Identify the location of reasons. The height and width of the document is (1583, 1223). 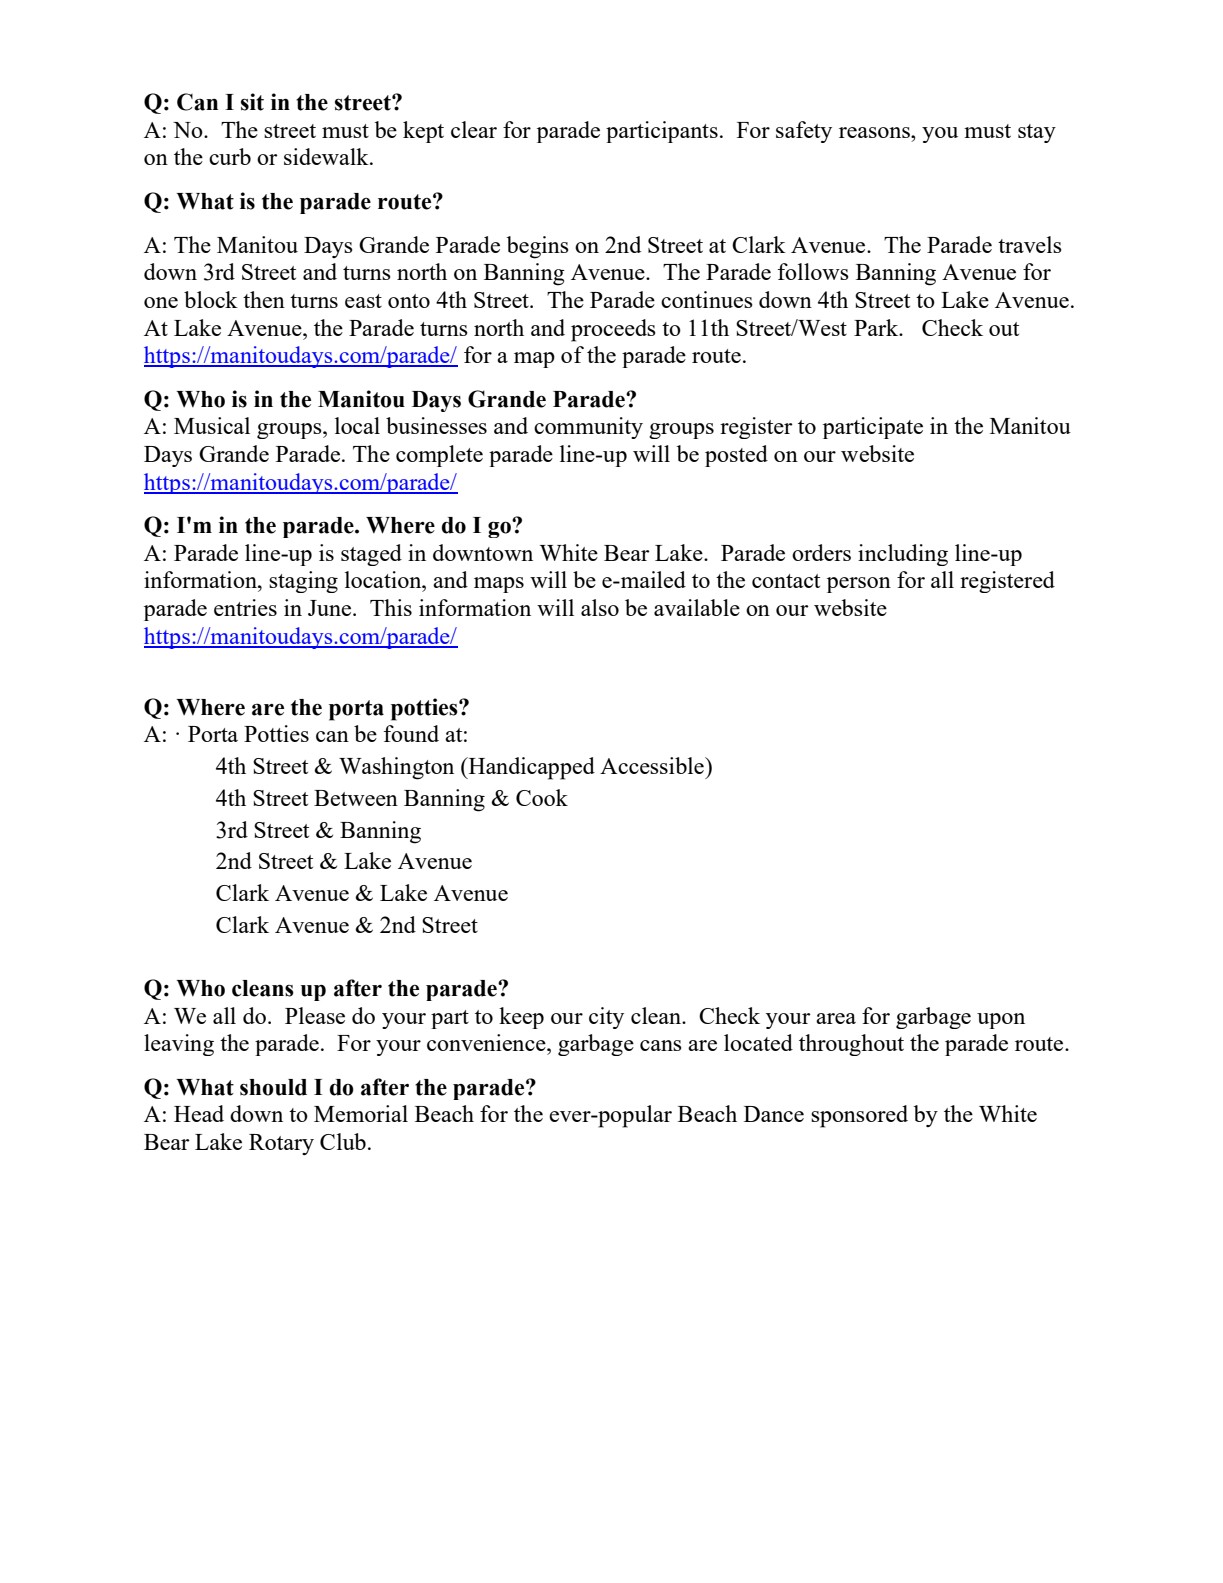
(875, 132).
